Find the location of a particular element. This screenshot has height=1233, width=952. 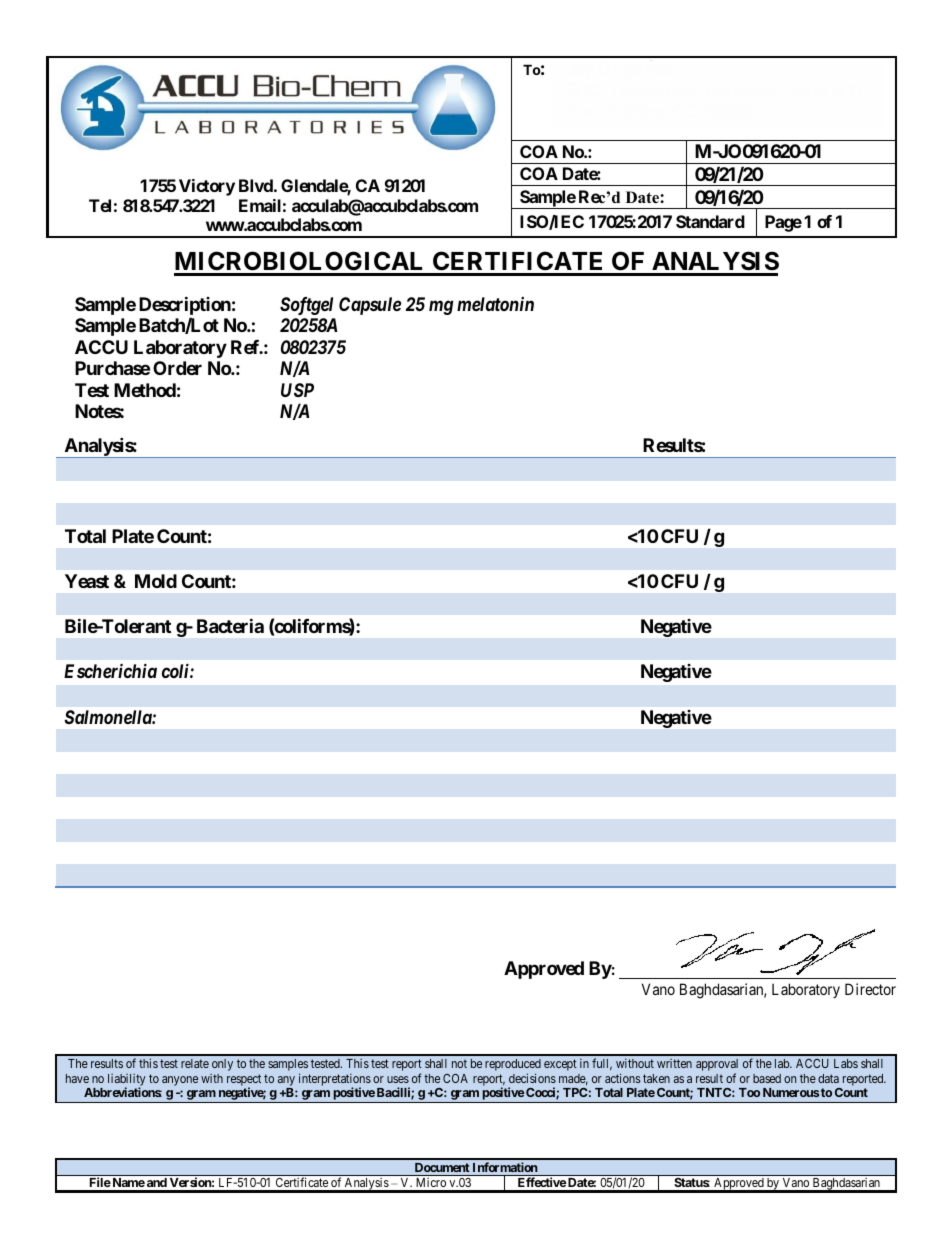

Victory is located at coordinates (207, 187).
